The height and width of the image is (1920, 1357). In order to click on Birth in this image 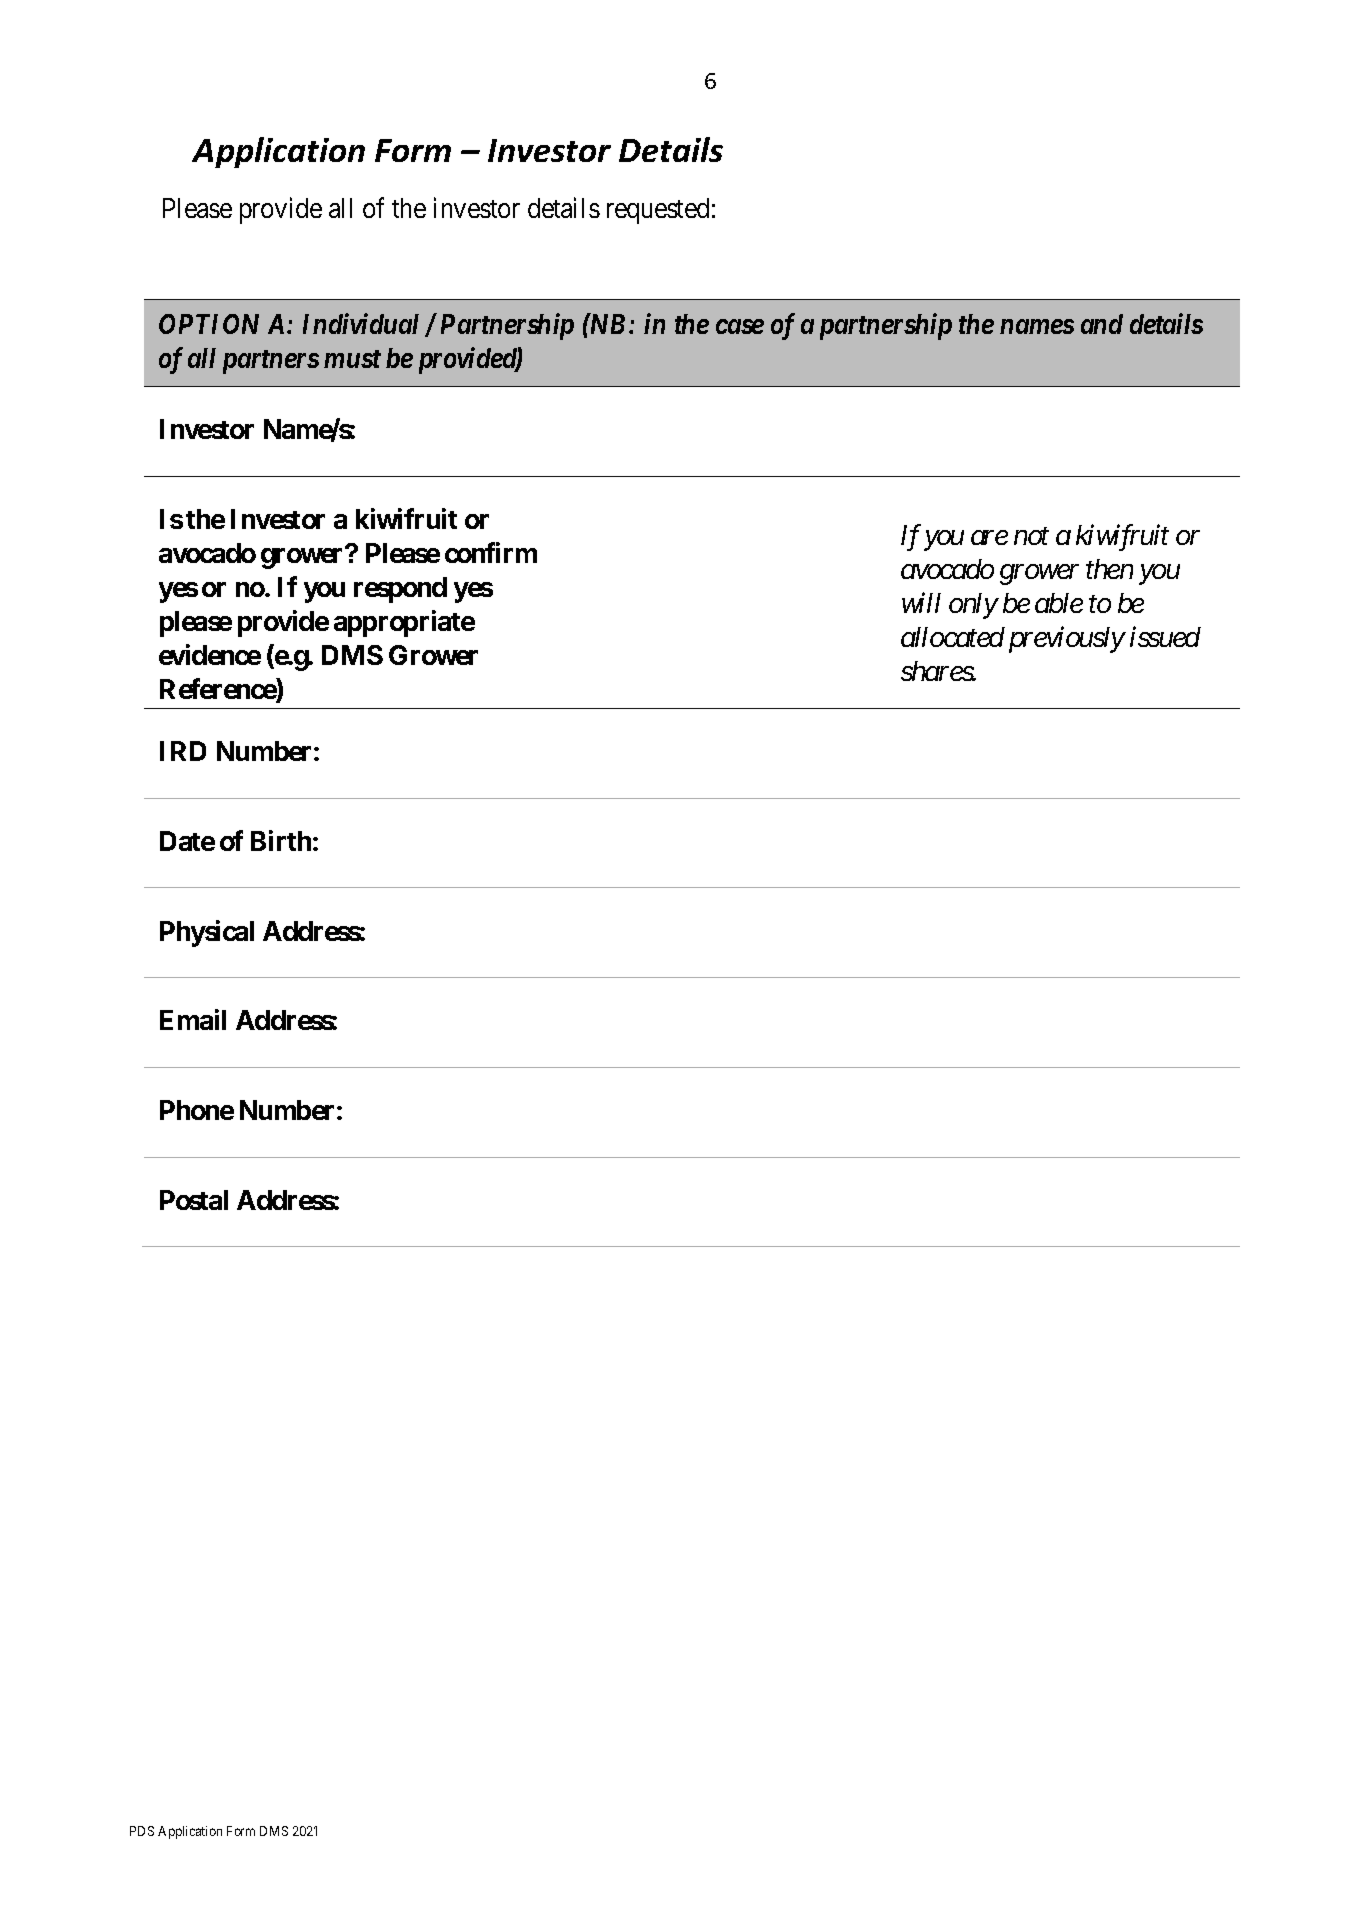, I will do `click(281, 840)`.
